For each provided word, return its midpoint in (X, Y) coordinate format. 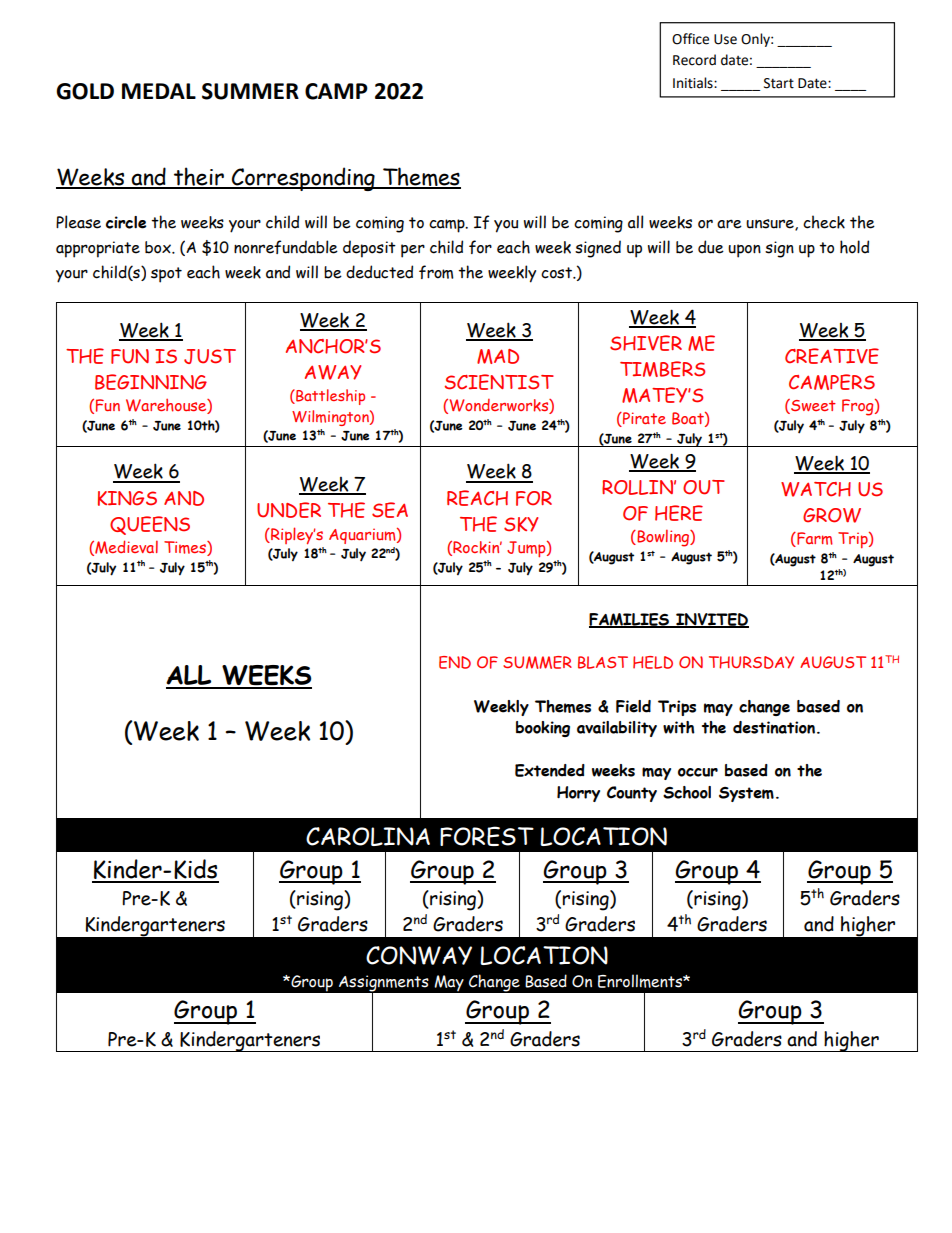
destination (774, 727)
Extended (550, 770)
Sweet (812, 406)
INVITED (711, 620)
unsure (771, 225)
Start (779, 83)
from (436, 272)
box (159, 247)
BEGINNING (151, 382)
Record (694, 60)
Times (186, 548)
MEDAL (159, 91)
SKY (521, 524)
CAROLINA (368, 836)
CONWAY (419, 955)
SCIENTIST (499, 382)
